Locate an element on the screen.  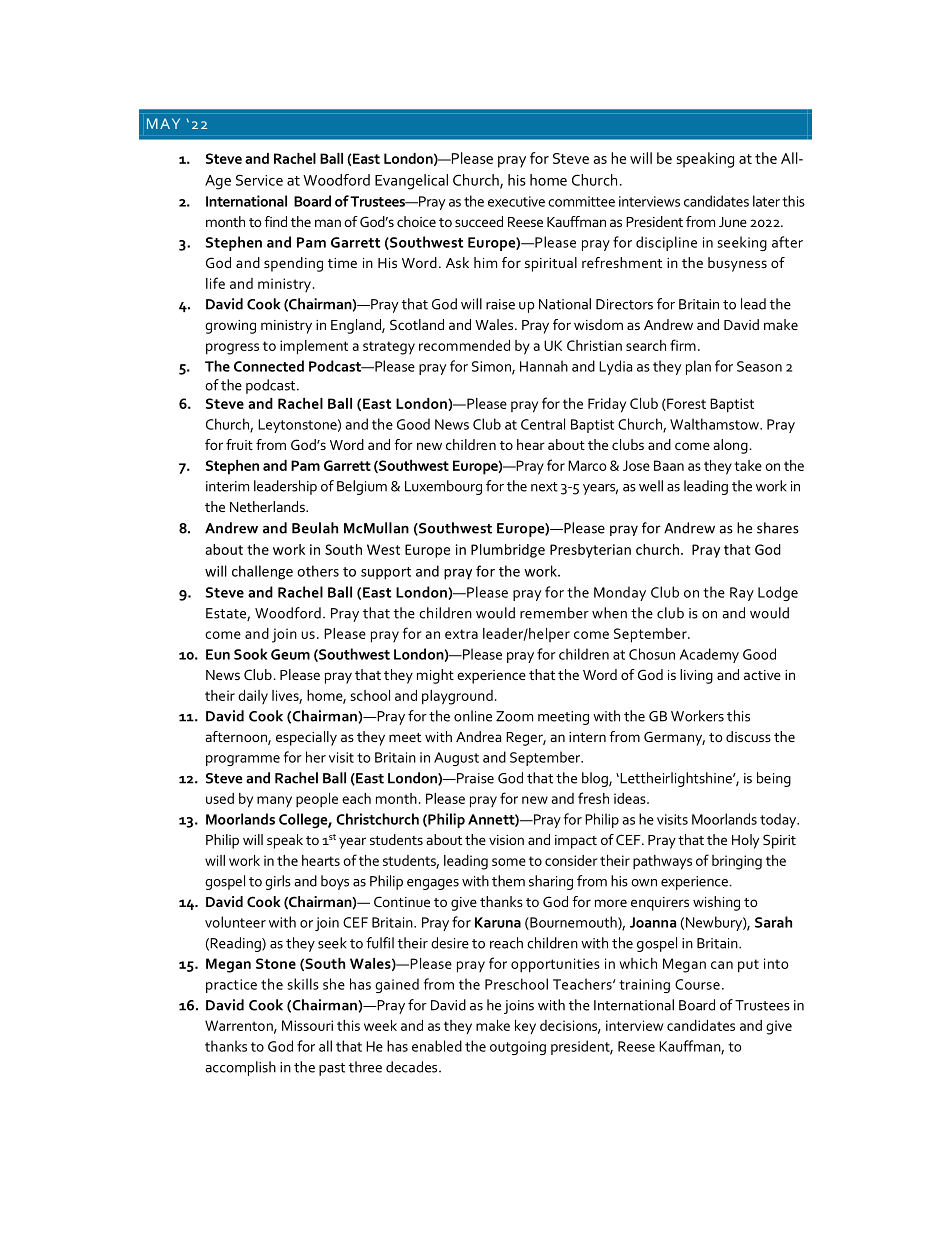
later is located at coordinates (766, 201).
